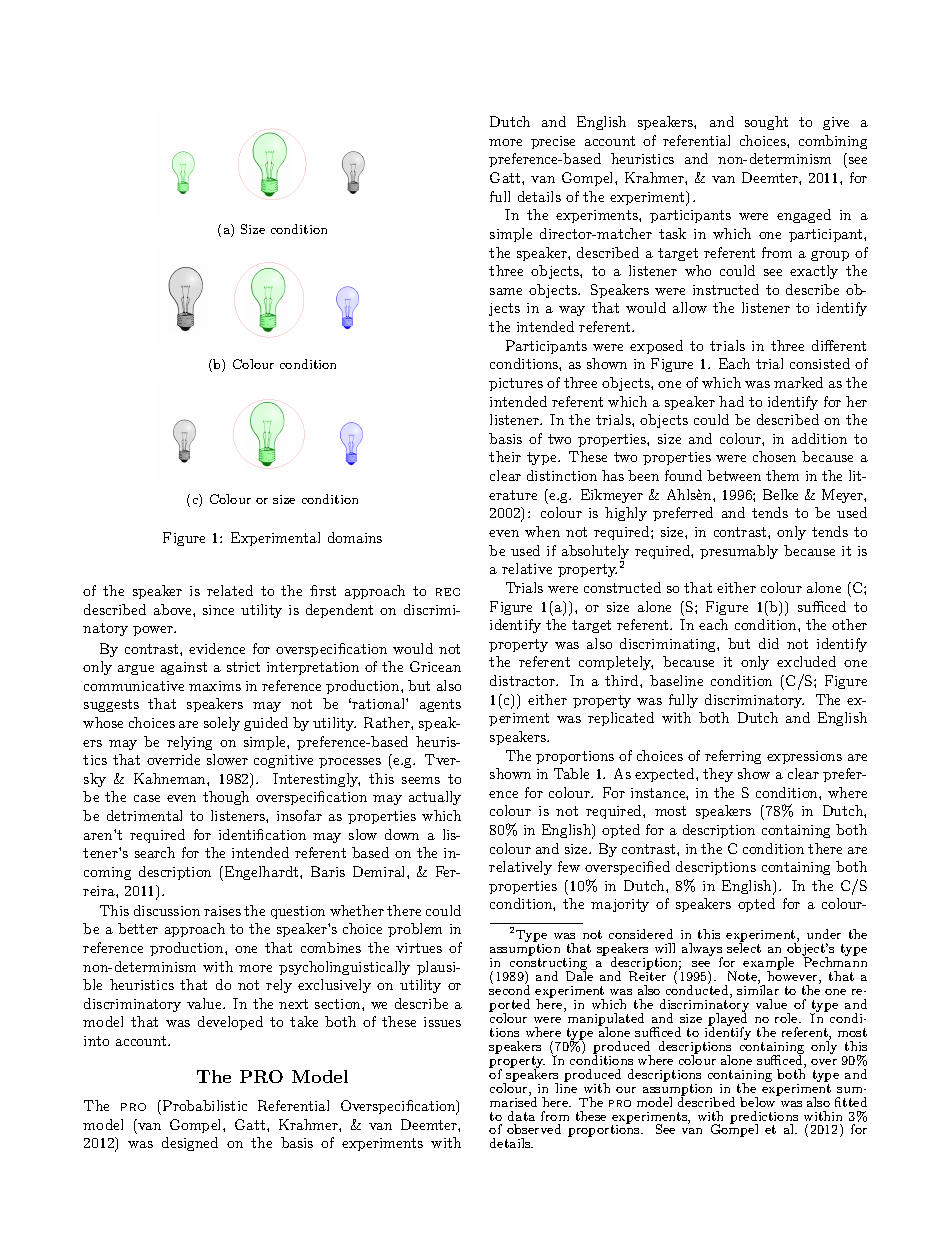 The height and width of the image is (1233, 952). What do you see at coordinates (205, 1105) in the image?
I see `Probabilistic` at bounding box center [205, 1105].
